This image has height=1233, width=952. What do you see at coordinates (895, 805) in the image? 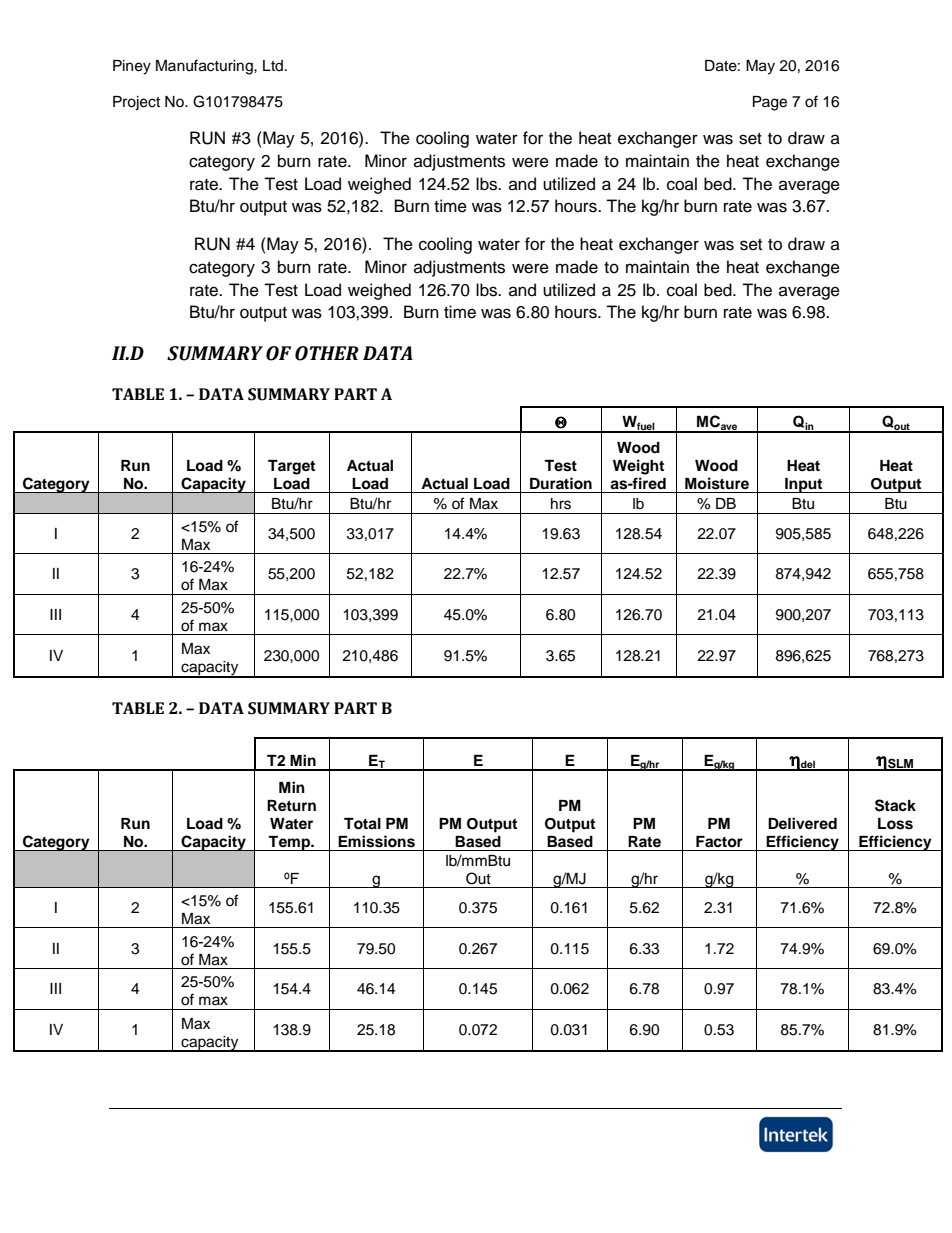
I see `Stack` at bounding box center [895, 805].
